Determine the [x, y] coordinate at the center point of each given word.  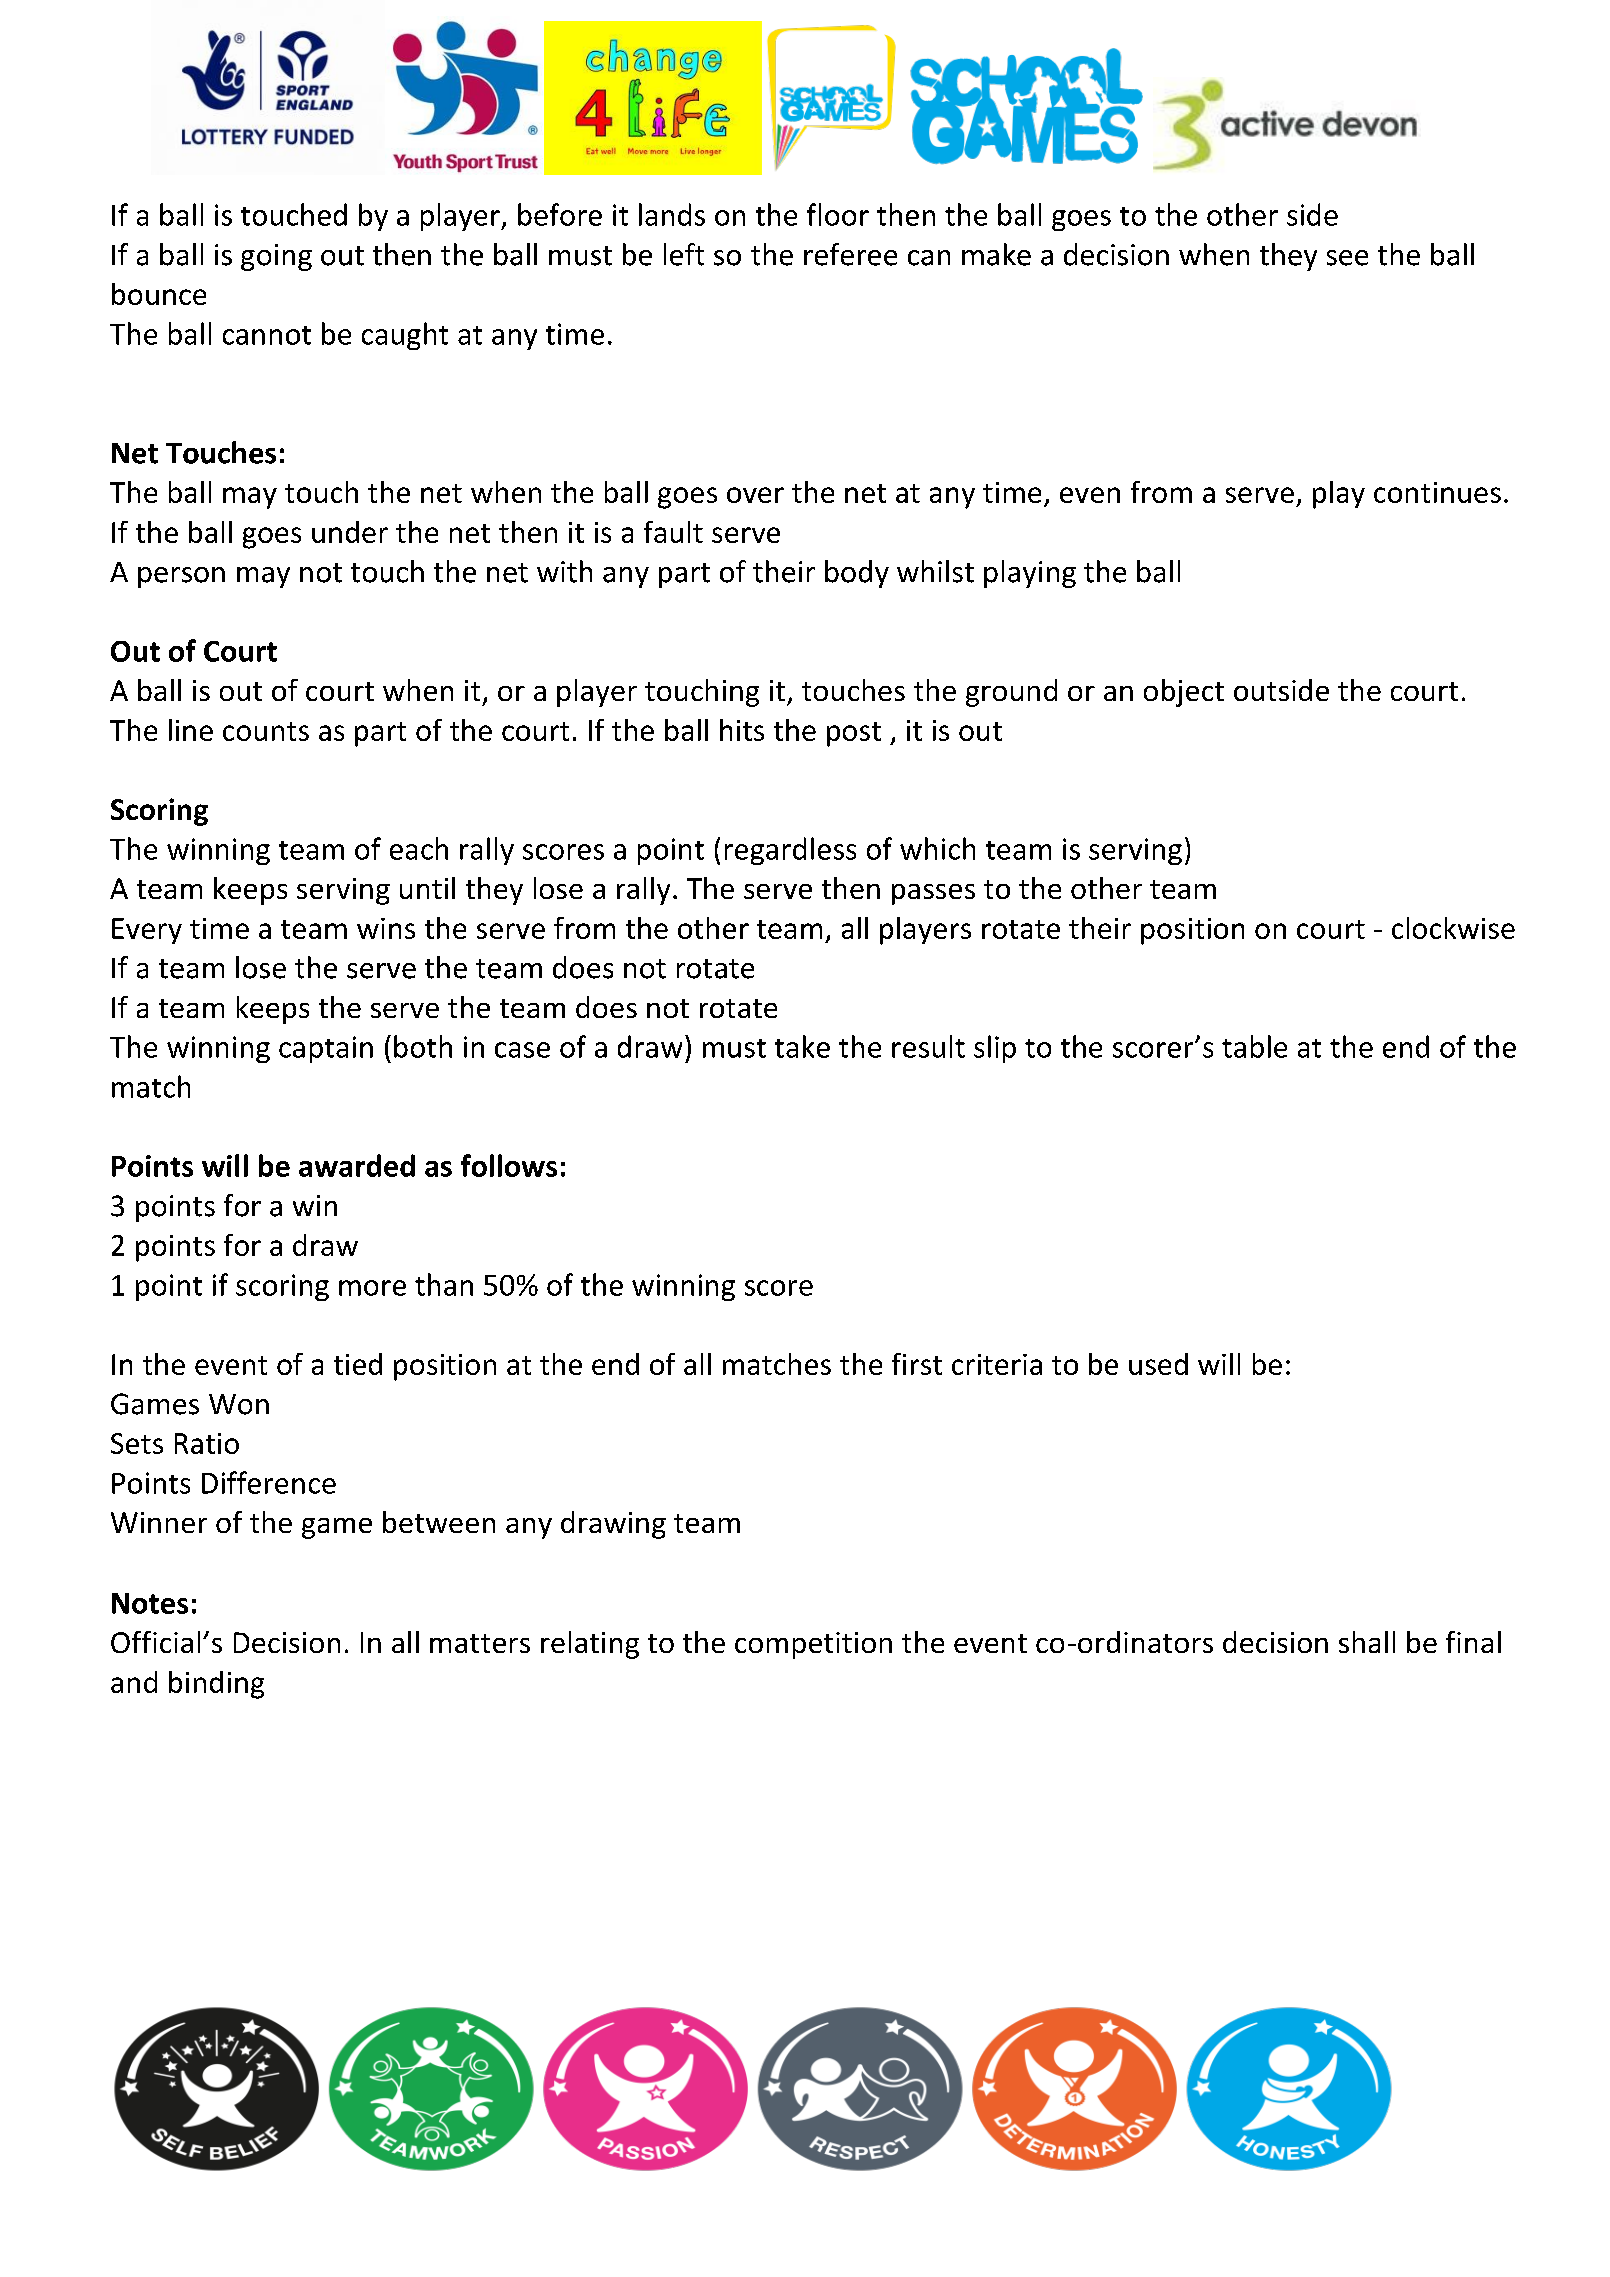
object [1184, 693]
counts [266, 731]
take [802, 1046]
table [1254, 1046]
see [1347, 258]
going [276, 257]
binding [216, 1685]
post [854, 734]
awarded [357, 1165]
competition [813, 1645]
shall [1367, 1642]
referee [850, 254]
